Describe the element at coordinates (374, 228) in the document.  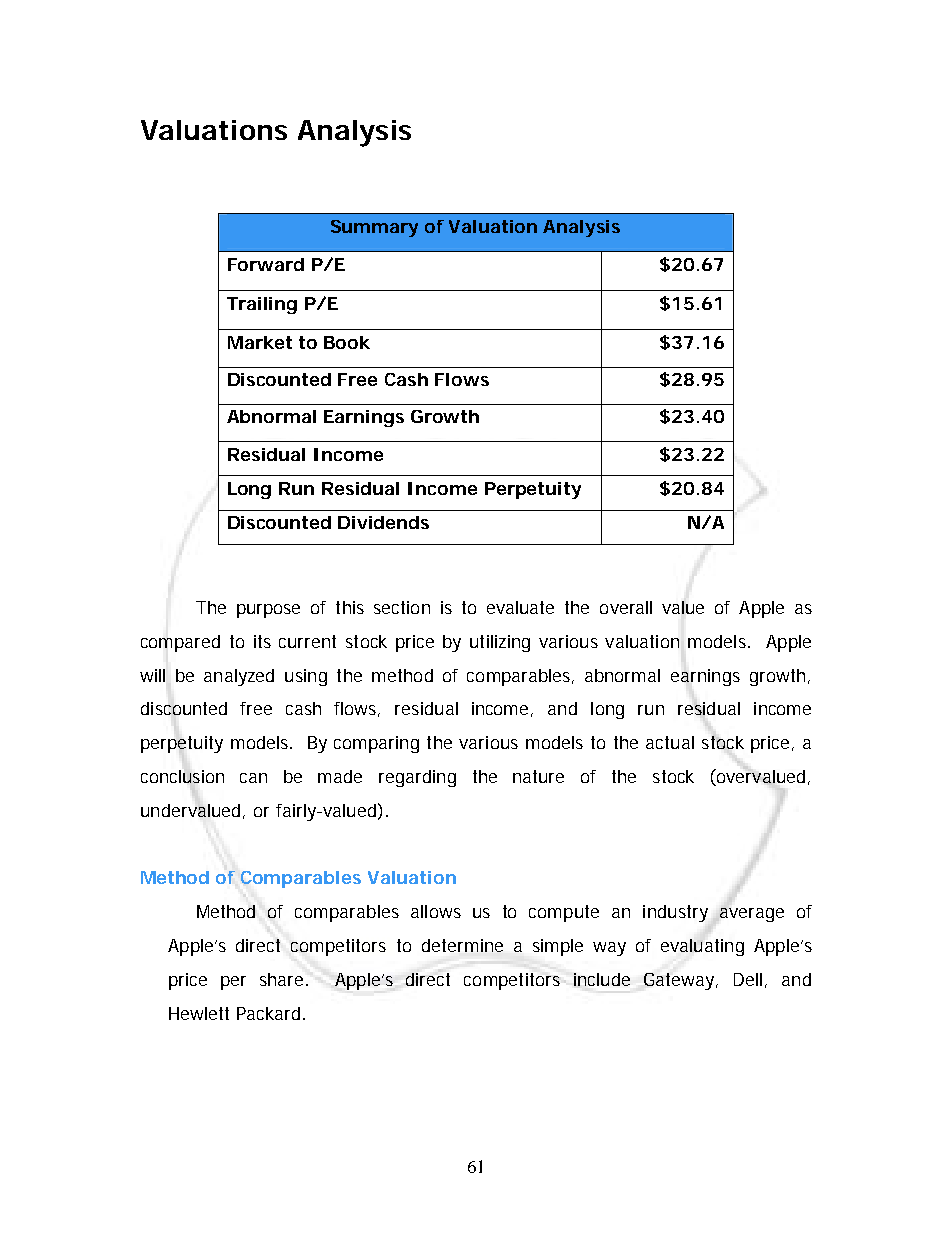
I see `Summary` at that location.
